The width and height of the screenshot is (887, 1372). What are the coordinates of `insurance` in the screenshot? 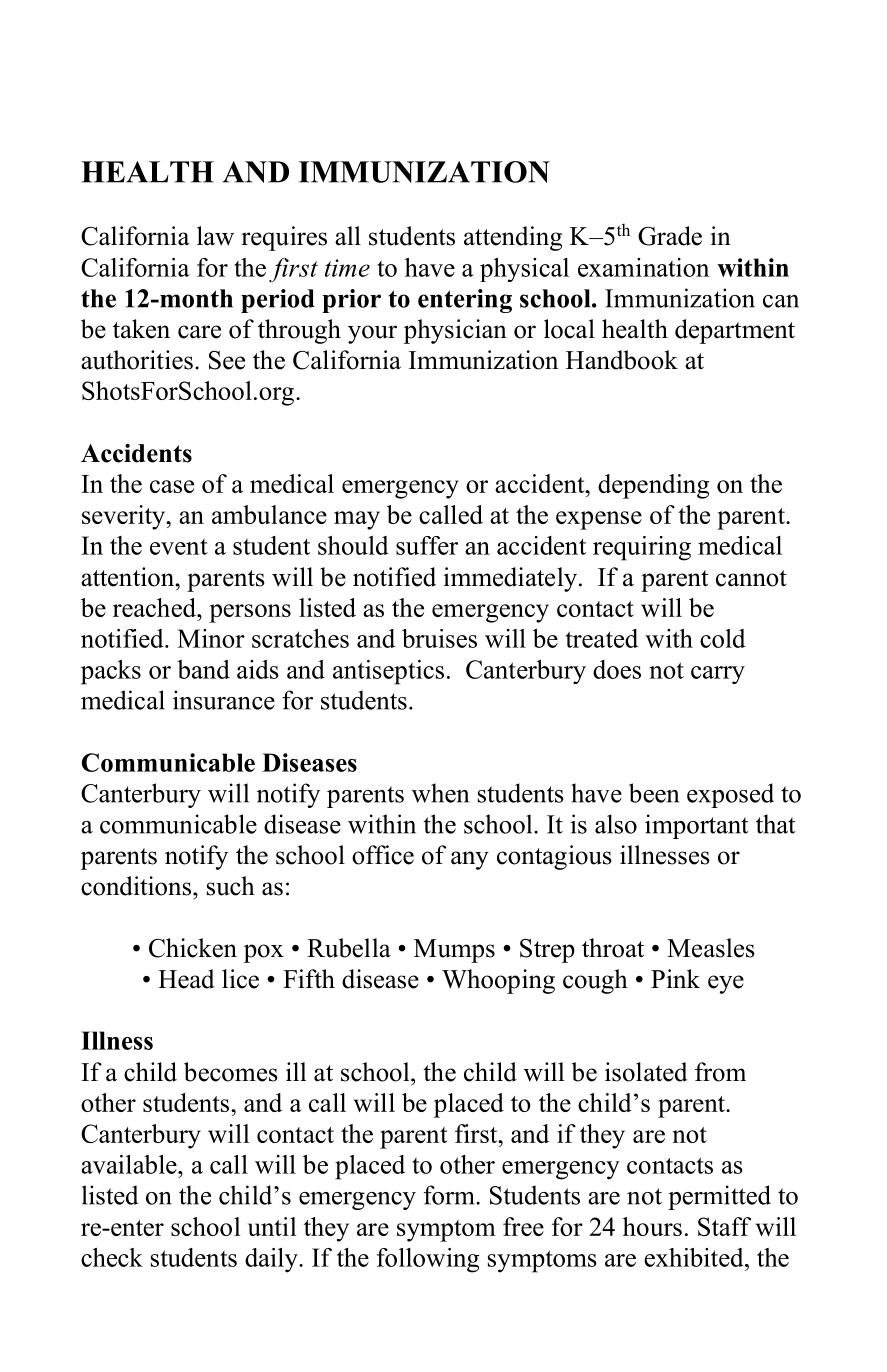 It's located at (224, 700).
